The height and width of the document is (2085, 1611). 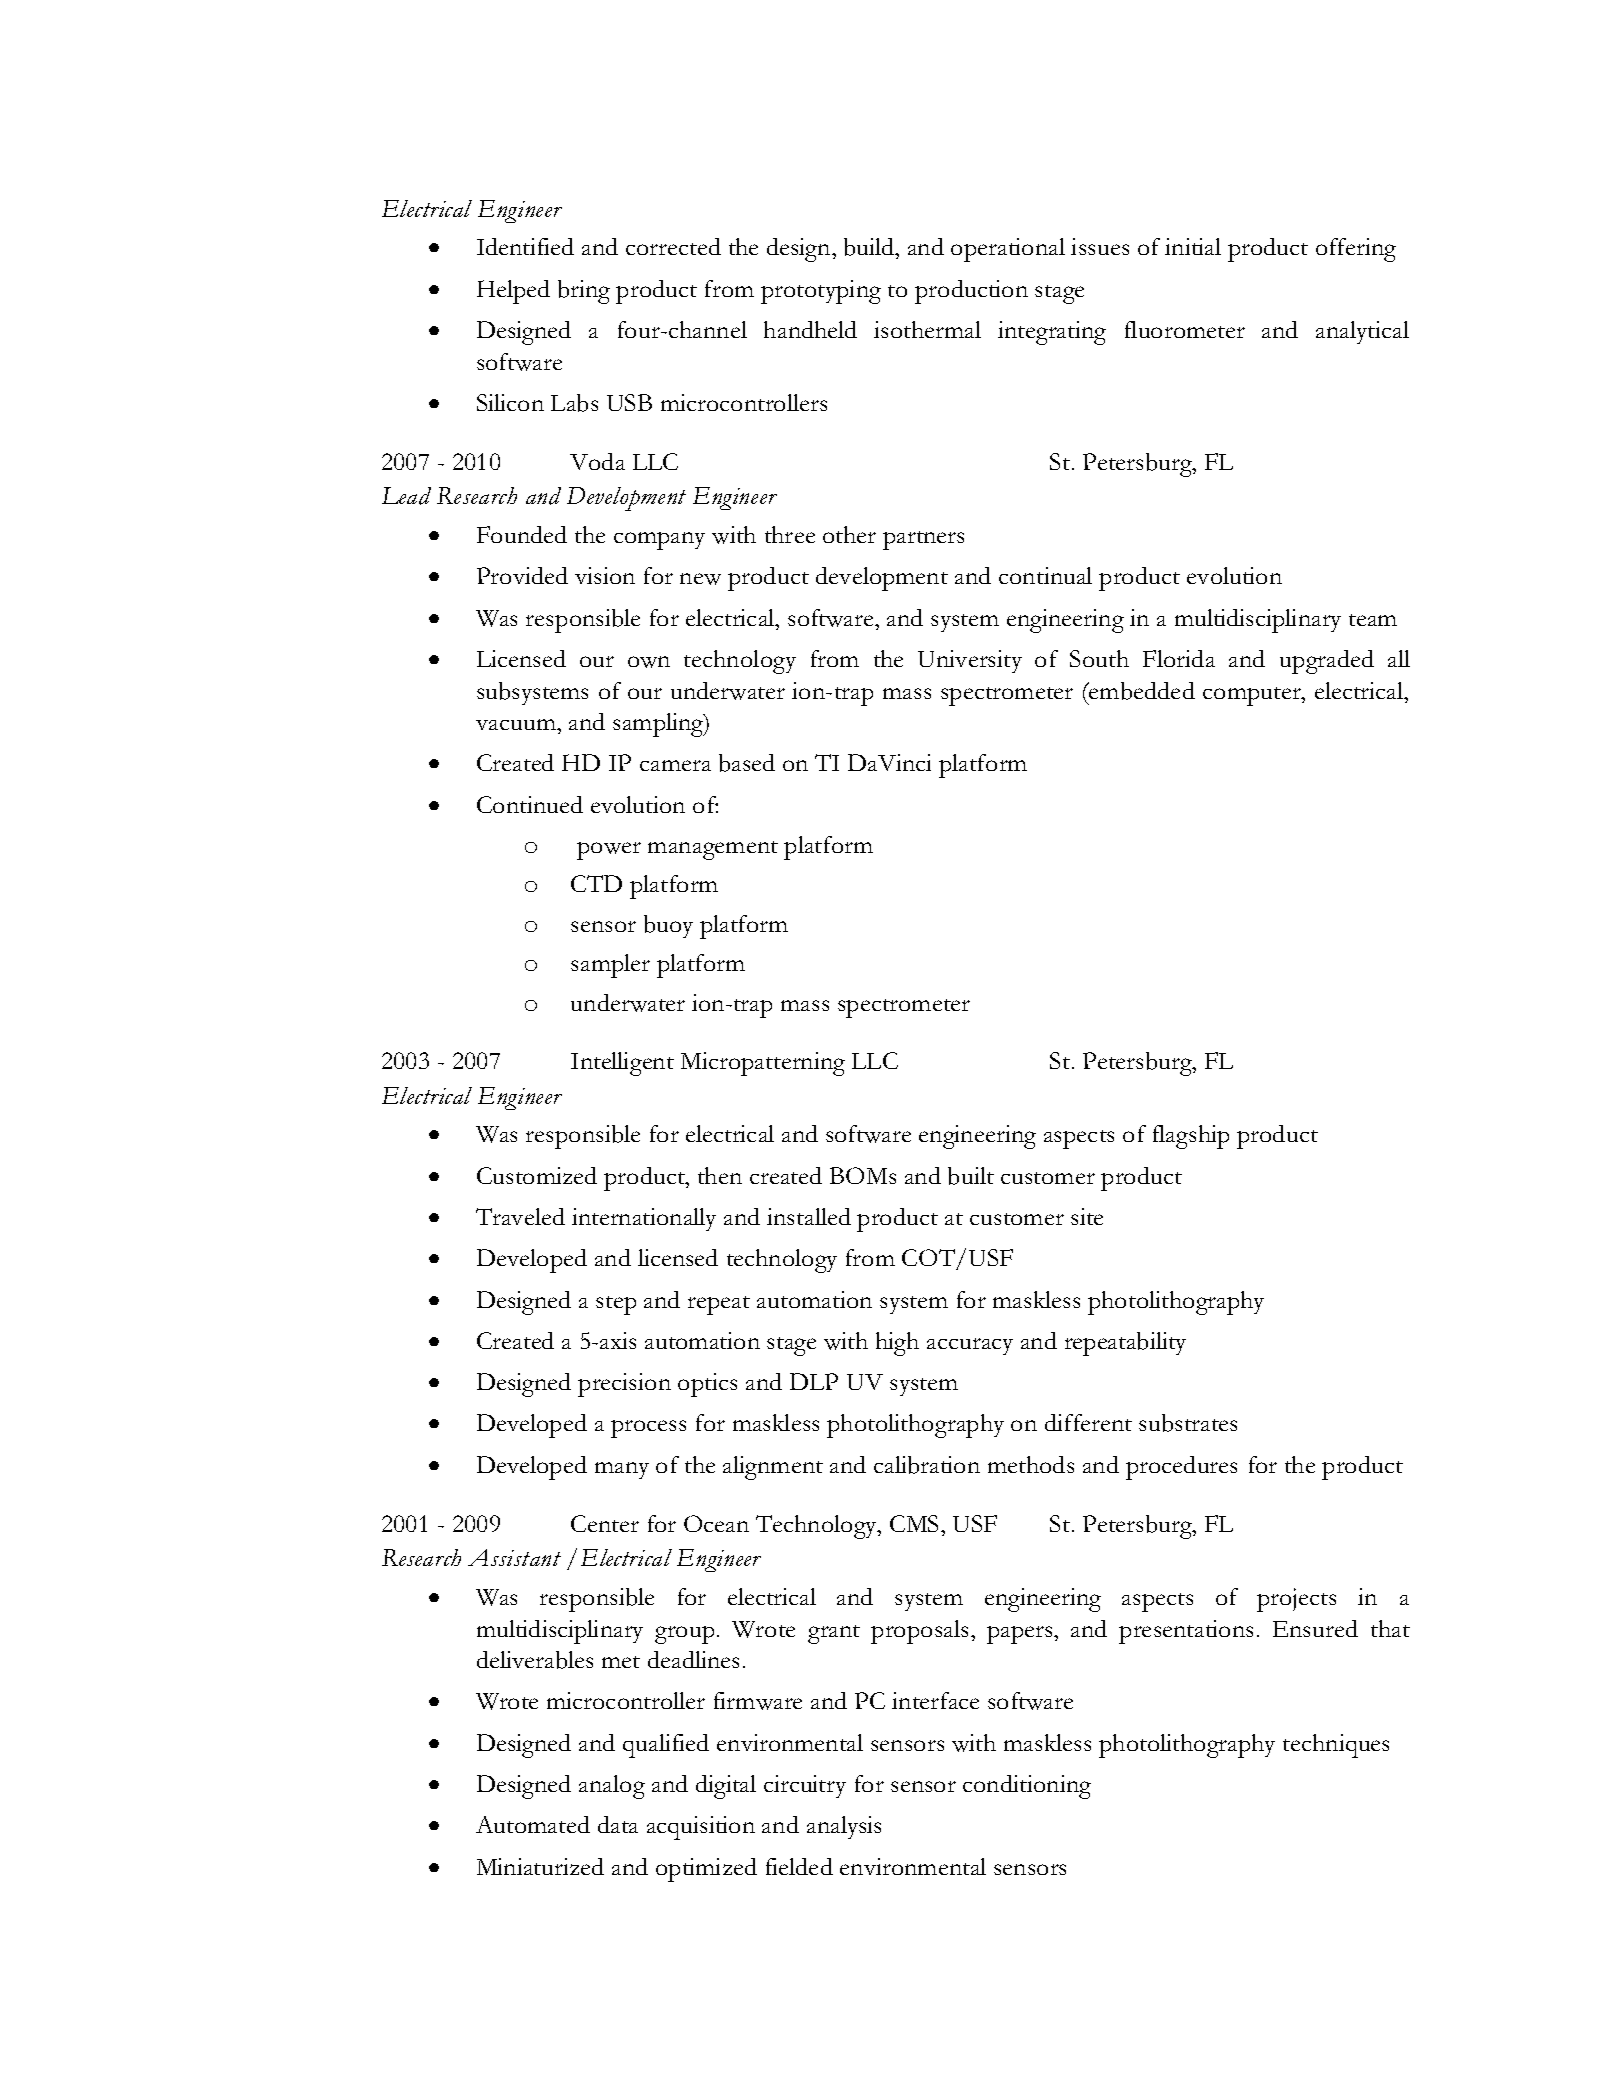 I want to click on flagship, so click(x=1191, y=1137).
